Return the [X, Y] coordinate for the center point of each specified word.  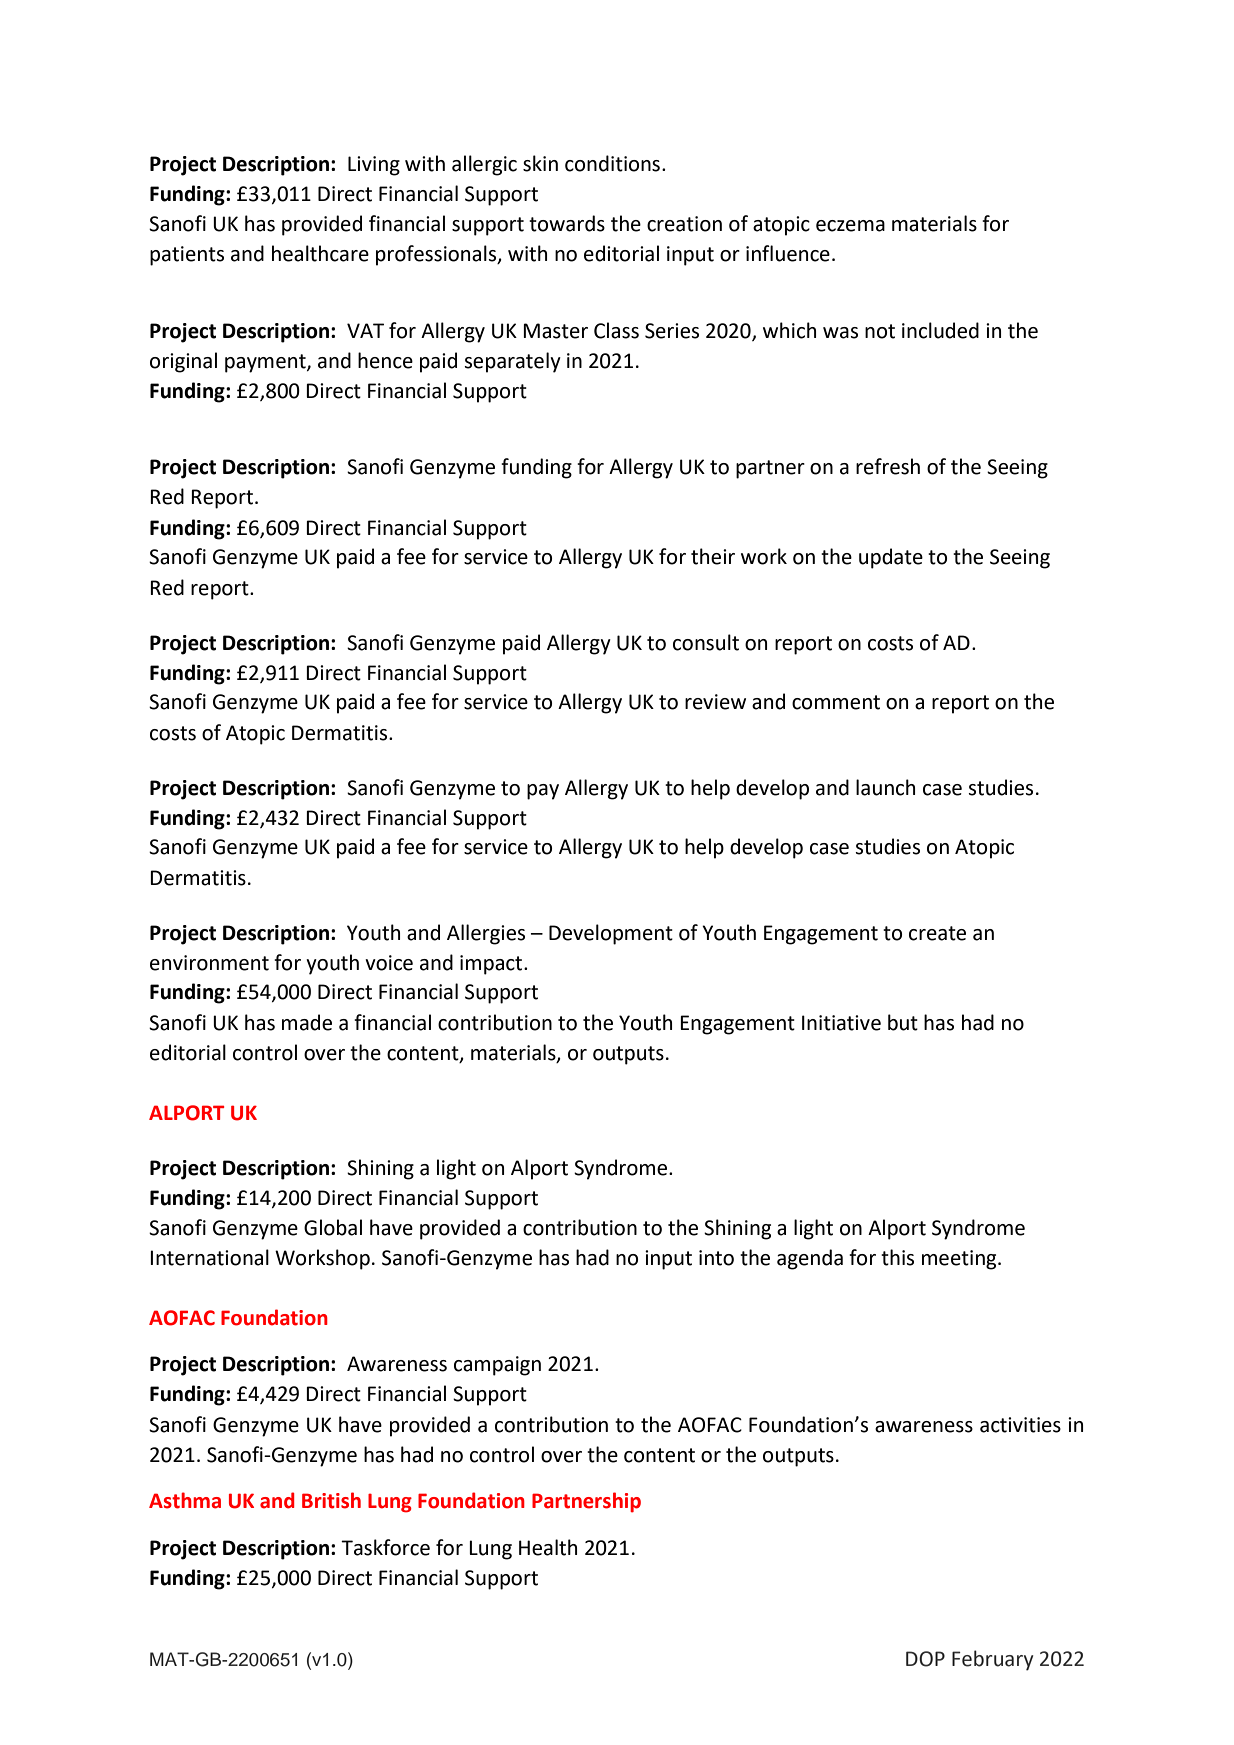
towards [567, 223]
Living [374, 166]
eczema [850, 226]
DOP [925, 1659]
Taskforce [385, 1547]
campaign [497, 1366]
